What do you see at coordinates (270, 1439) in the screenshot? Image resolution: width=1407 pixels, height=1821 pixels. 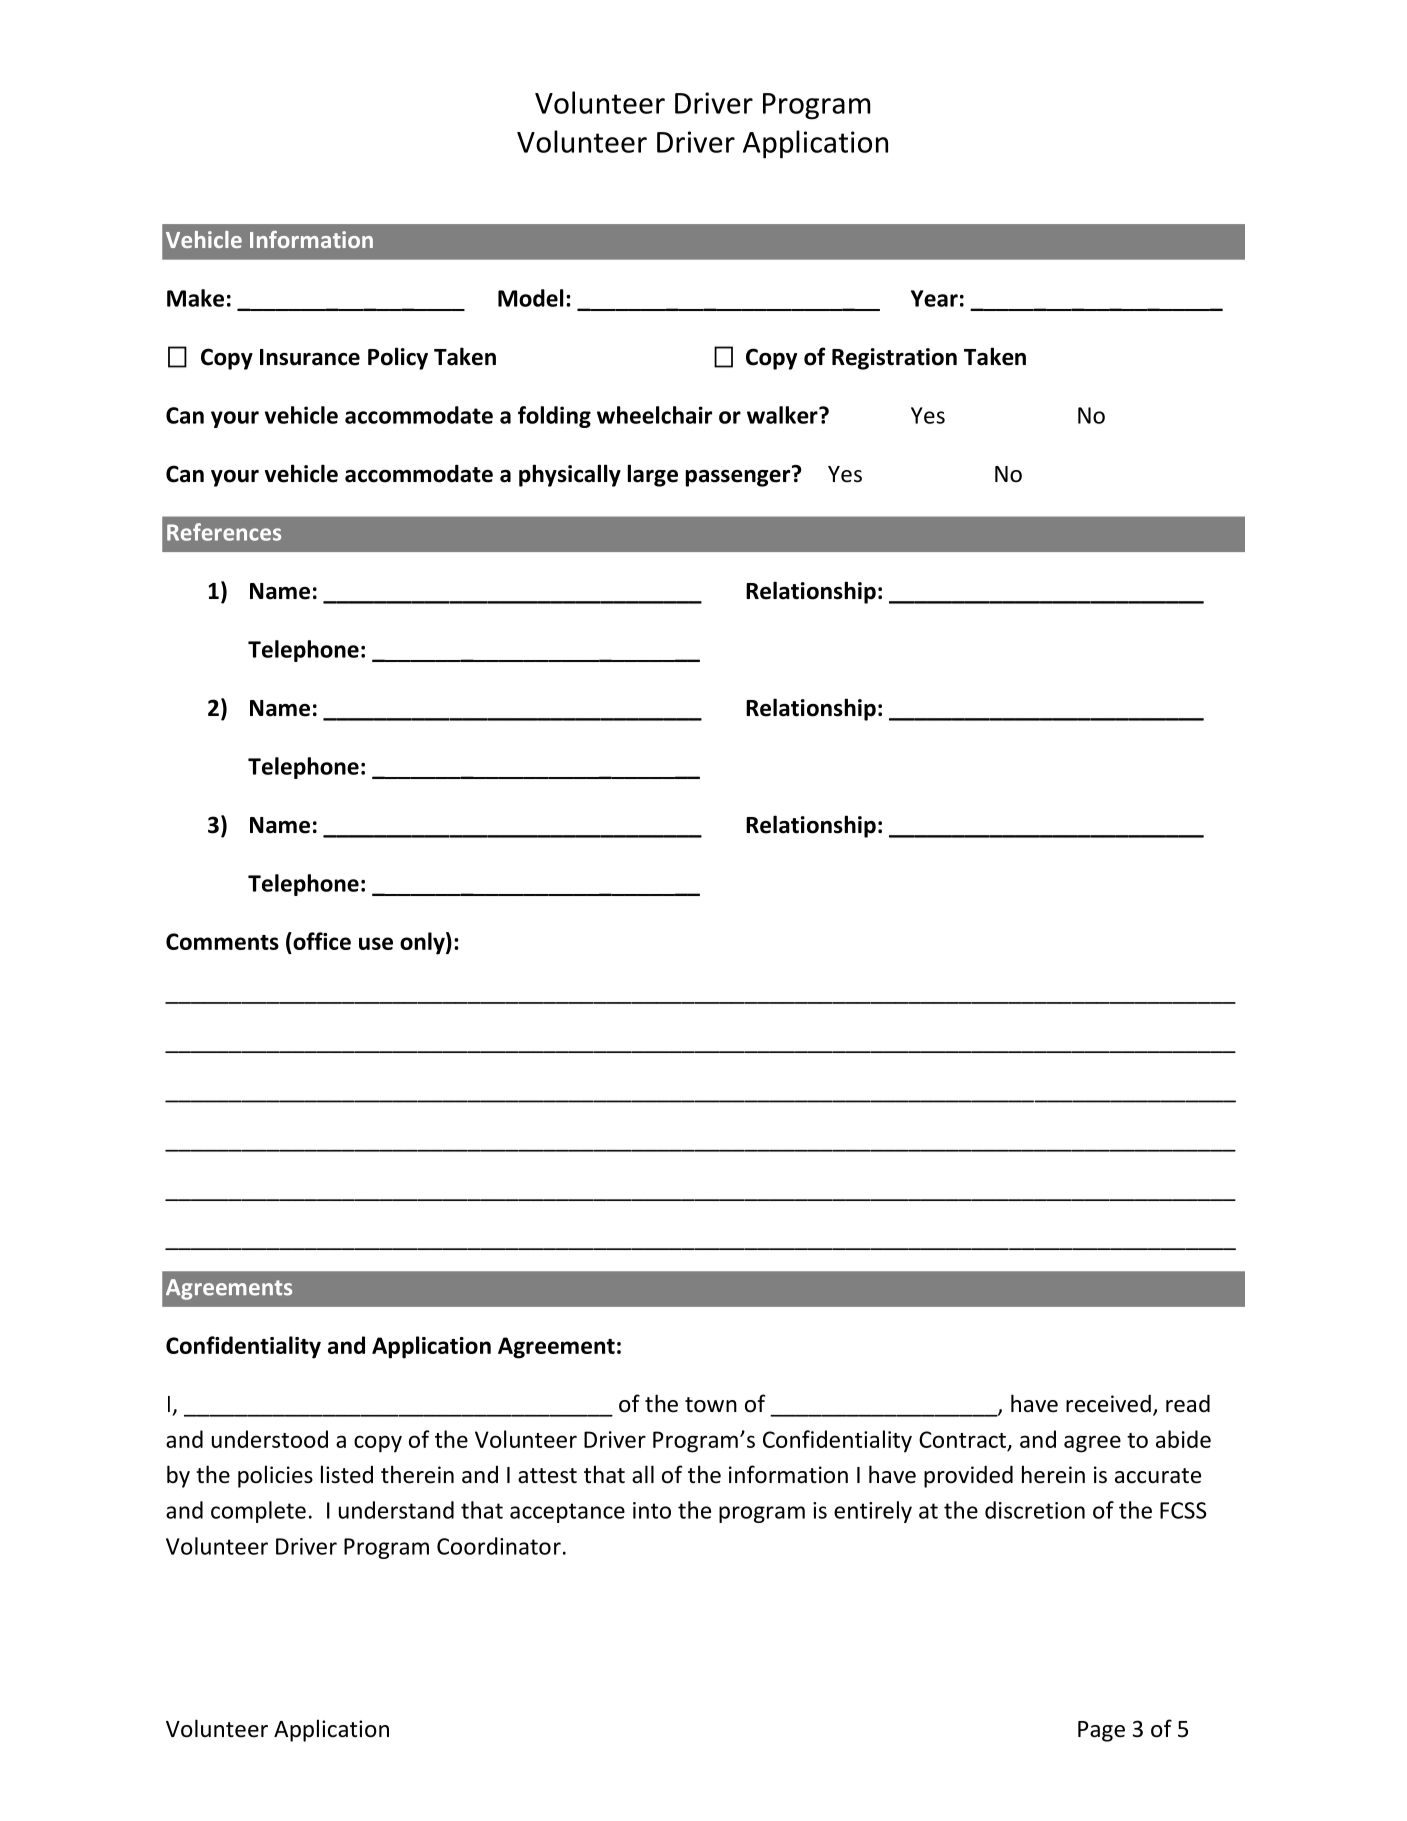 I see `understood` at bounding box center [270, 1439].
